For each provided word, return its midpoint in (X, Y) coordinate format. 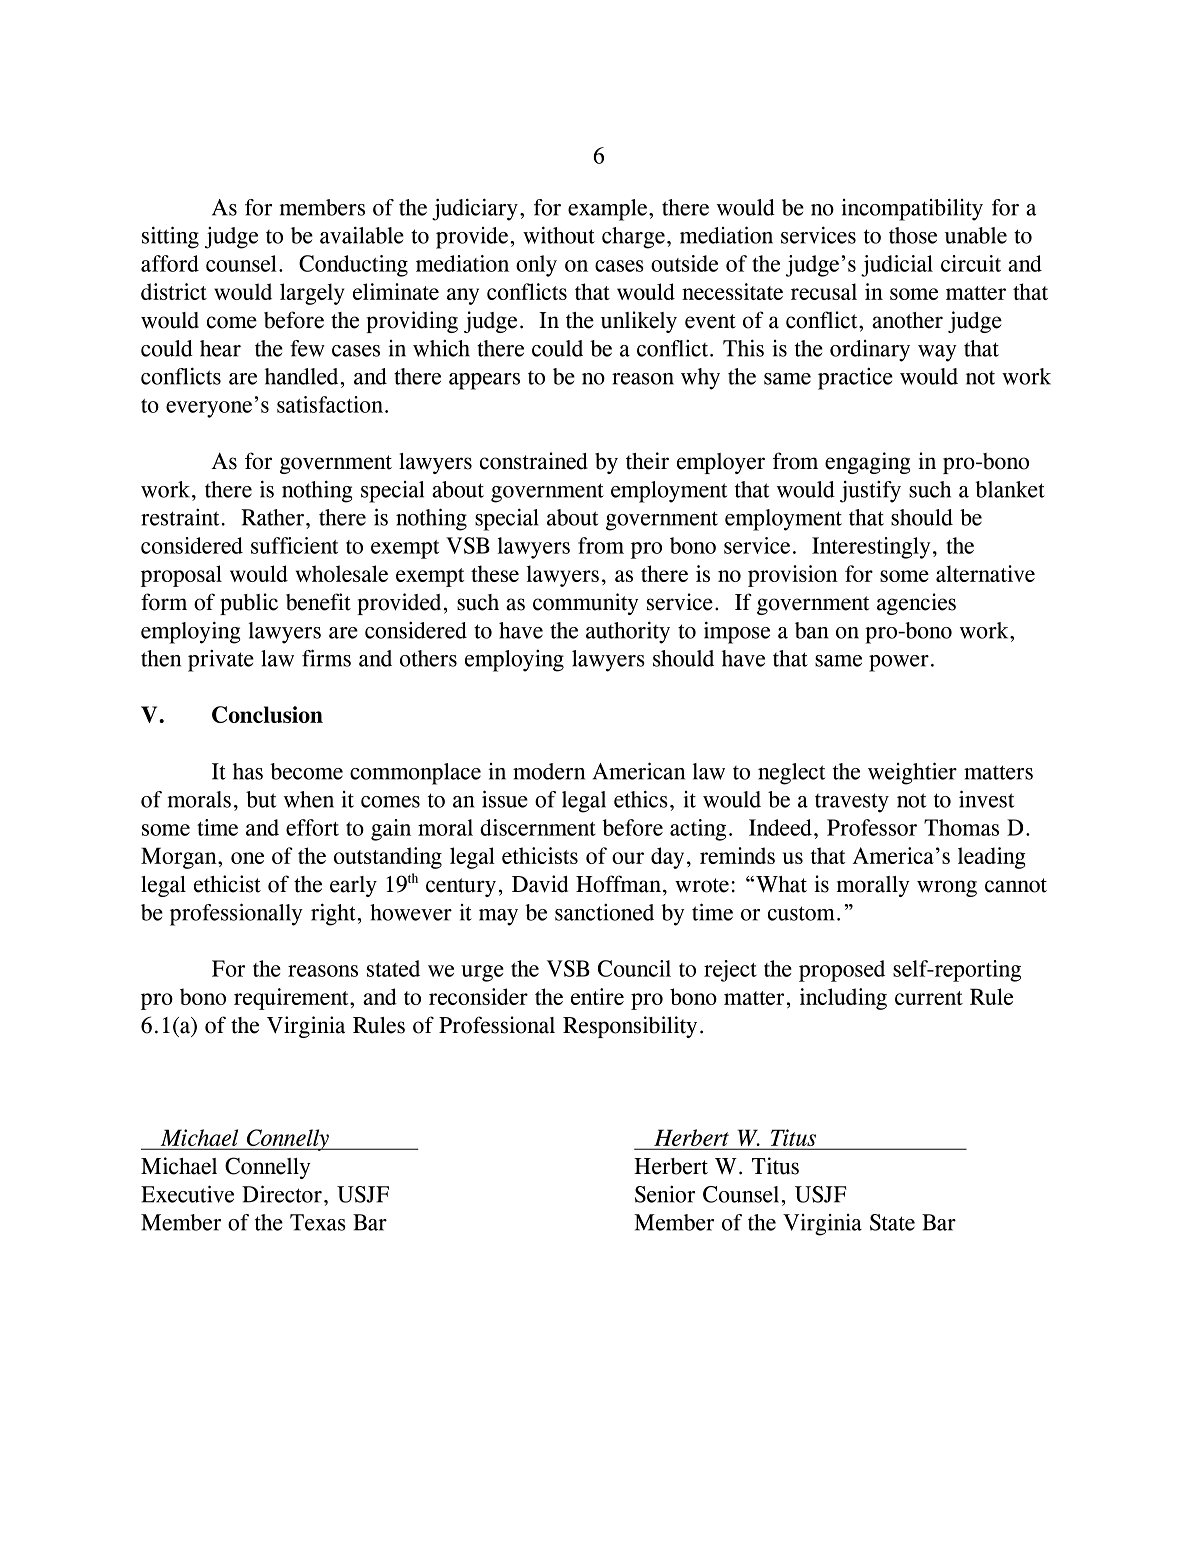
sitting (170, 237)
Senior (665, 1194)
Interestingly (871, 548)
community (586, 604)
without (559, 235)
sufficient (294, 545)
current (929, 998)
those (913, 235)
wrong (947, 888)
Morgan (180, 858)
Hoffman (620, 884)
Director (282, 1194)
